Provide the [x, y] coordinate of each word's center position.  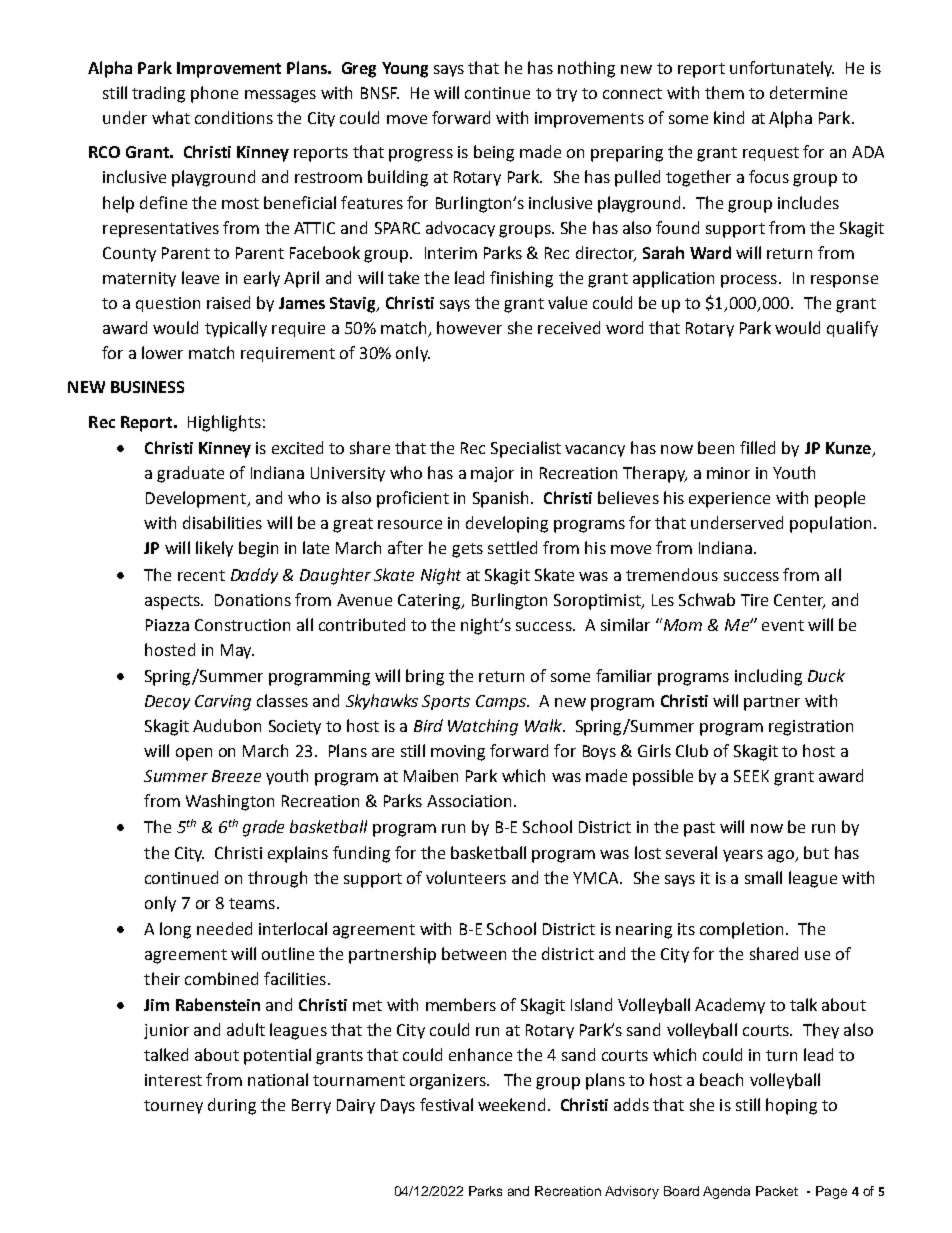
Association [469, 801]
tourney [173, 1107]
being [494, 153]
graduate [190, 474]
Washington [230, 802]
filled [757, 447]
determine [808, 92]
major [492, 474]
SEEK [751, 776]
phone [214, 94]
